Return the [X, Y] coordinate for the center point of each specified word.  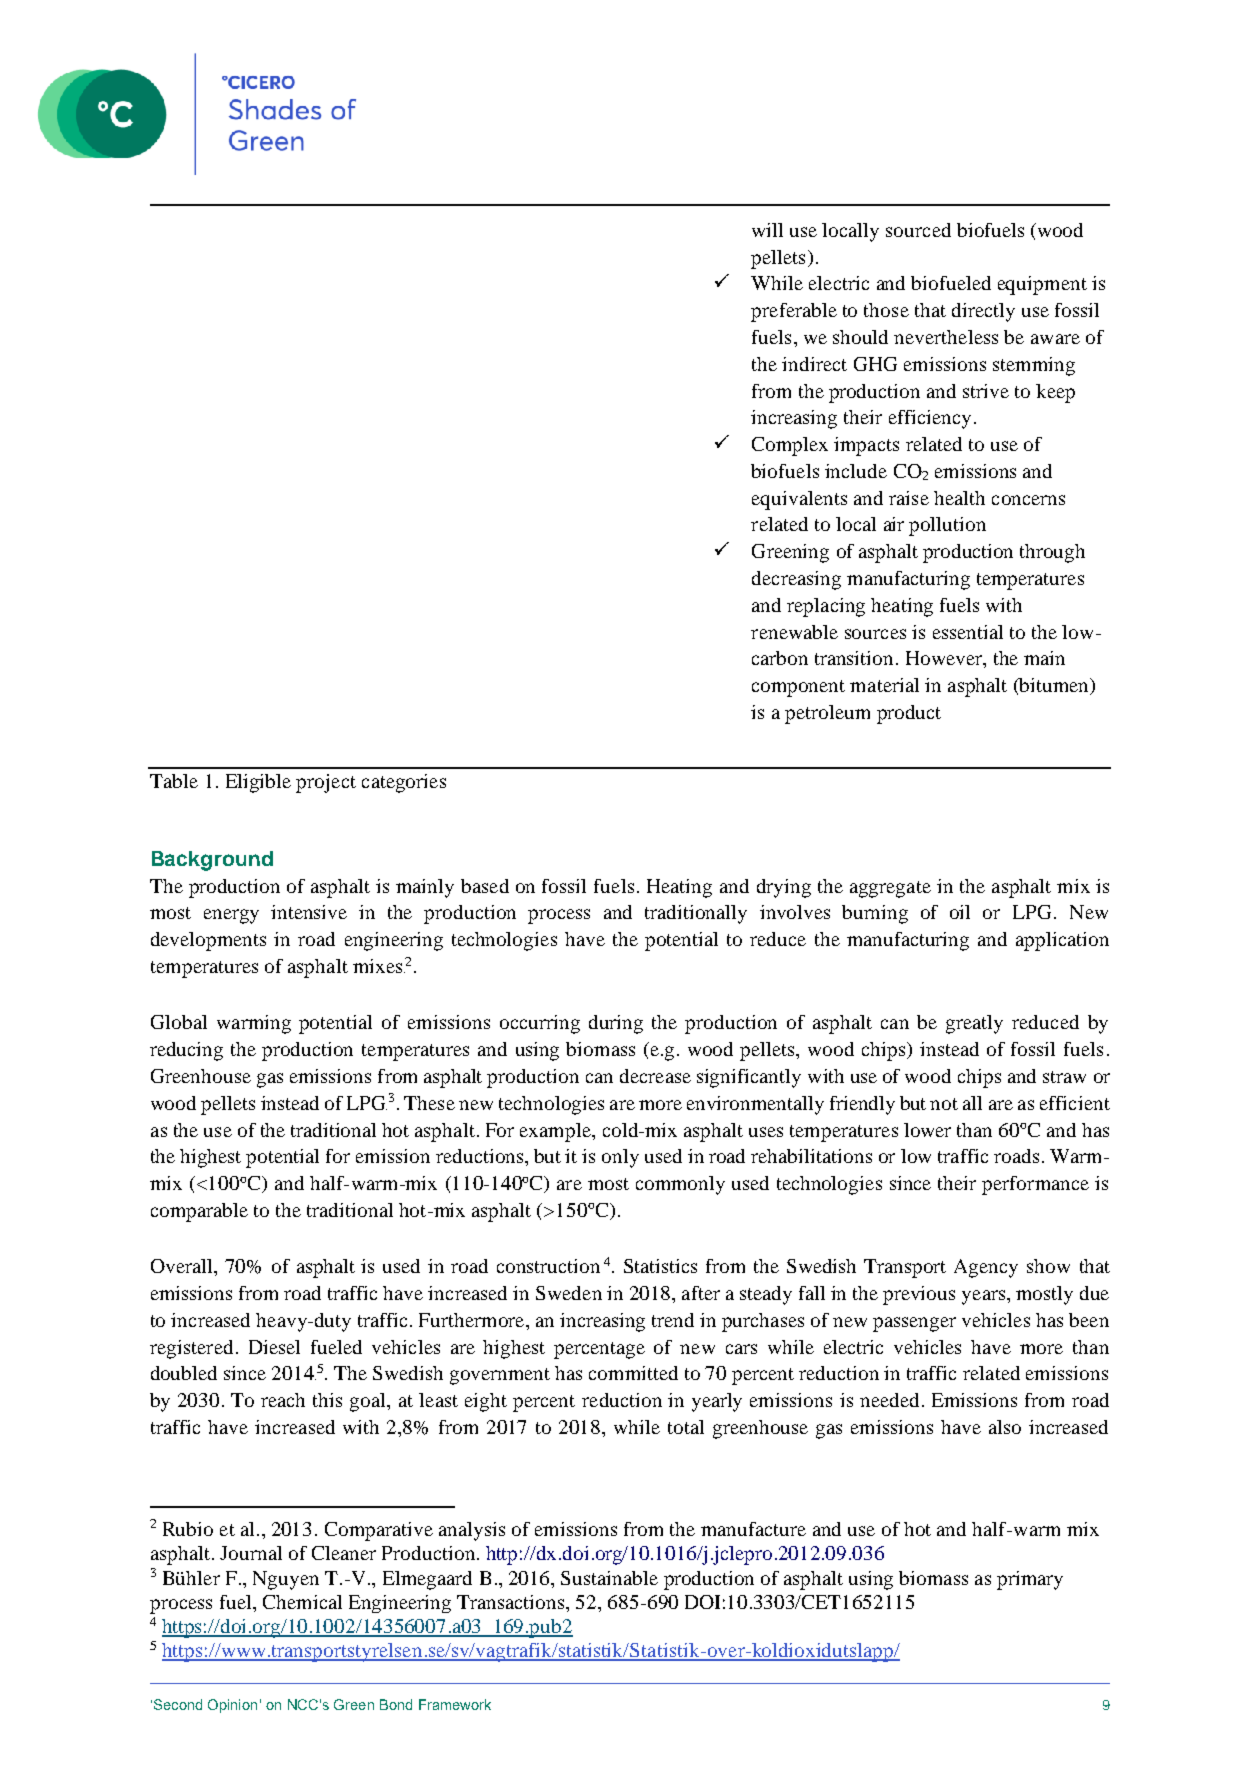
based [485, 886]
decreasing [796, 580]
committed [633, 1373]
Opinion [232, 1706]
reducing [186, 1051]
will [767, 230]
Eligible [258, 783]
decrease [655, 1076]
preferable [794, 312]
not [944, 1104]
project [326, 783]
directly [983, 312]
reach [283, 1400]
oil [960, 912]
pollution [947, 526]
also [1005, 1427]
